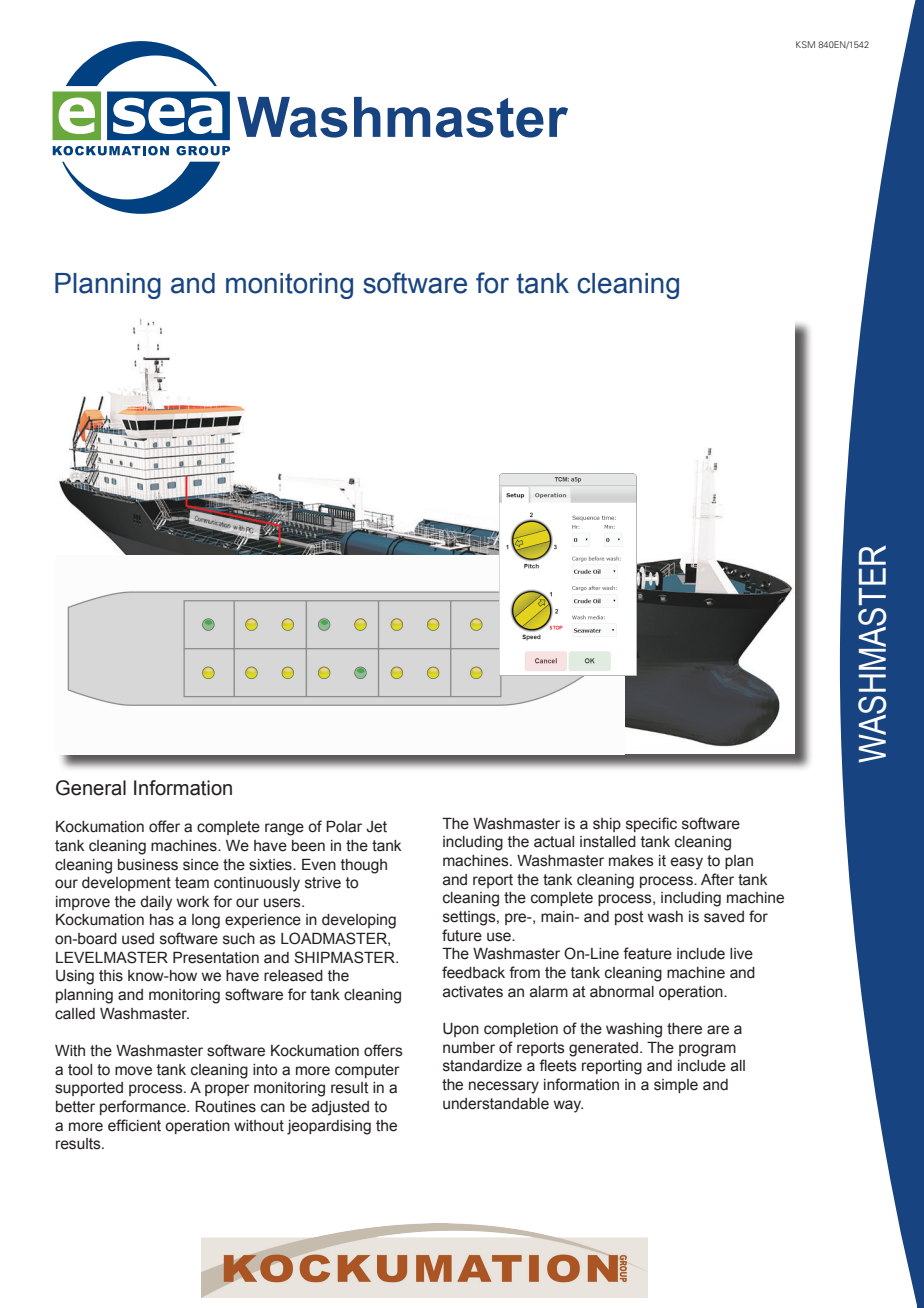 The image size is (924, 1308). Describe the element at coordinates (482, 1066) in the image. I see `standardize` at that location.
